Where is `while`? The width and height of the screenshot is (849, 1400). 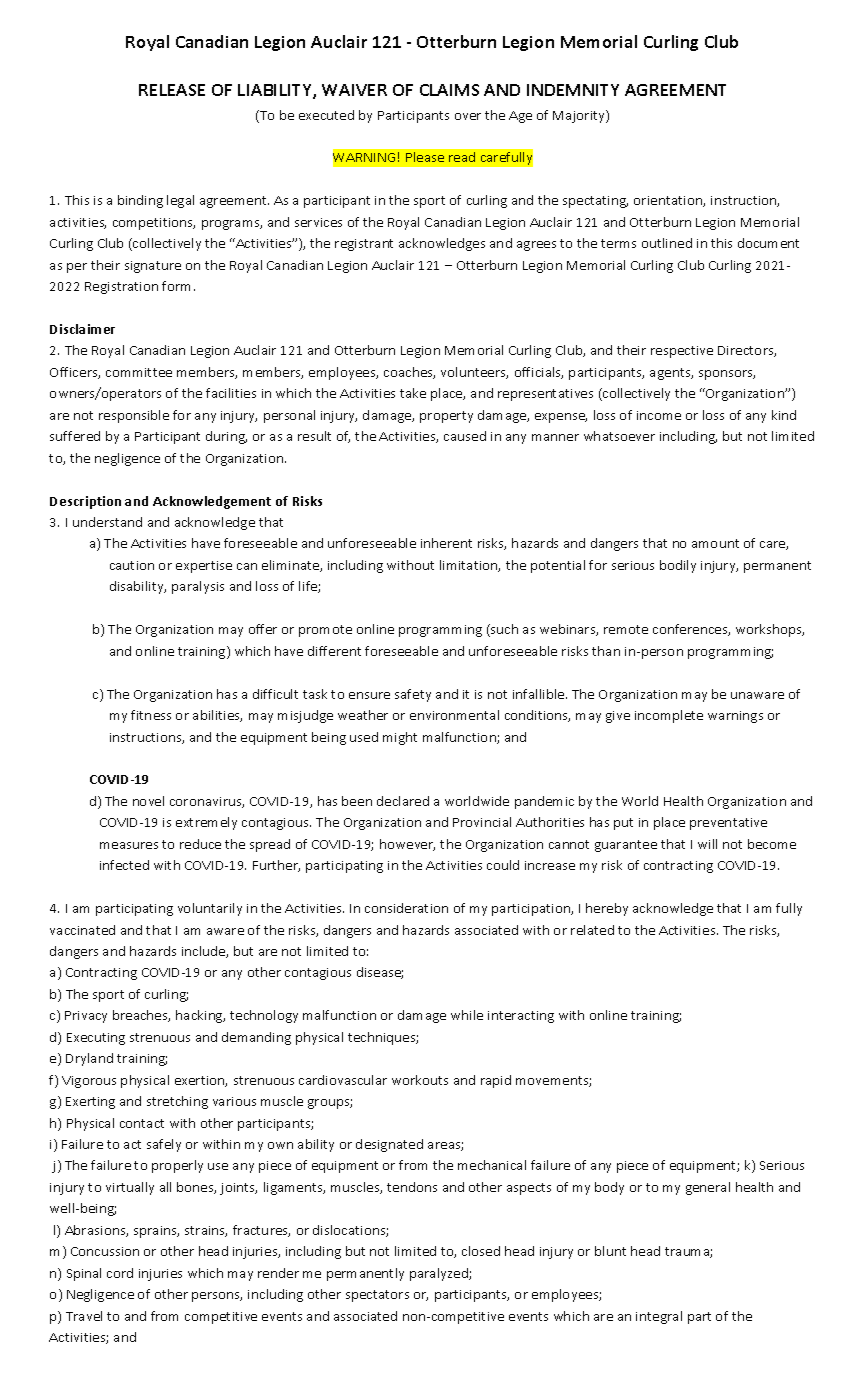 while is located at coordinates (467, 1015).
